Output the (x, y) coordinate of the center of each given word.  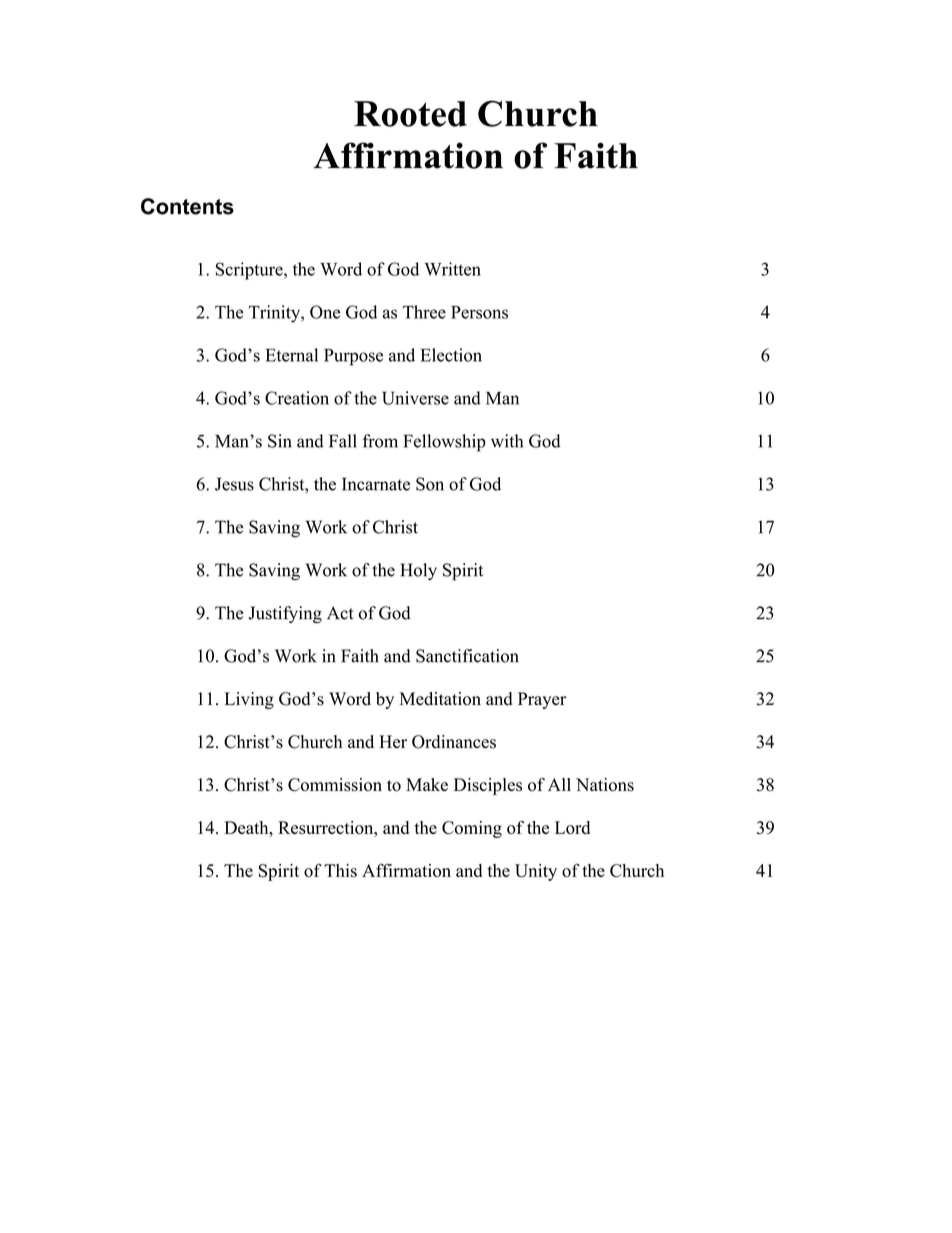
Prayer (542, 700)
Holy (419, 571)
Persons (479, 312)
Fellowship (444, 443)
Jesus (234, 484)
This (340, 870)
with (507, 441)
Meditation (440, 699)
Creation (297, 398)
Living (249, 700)
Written (452, 269)
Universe (415, 398)
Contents (187, 206)
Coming (472, 829)
